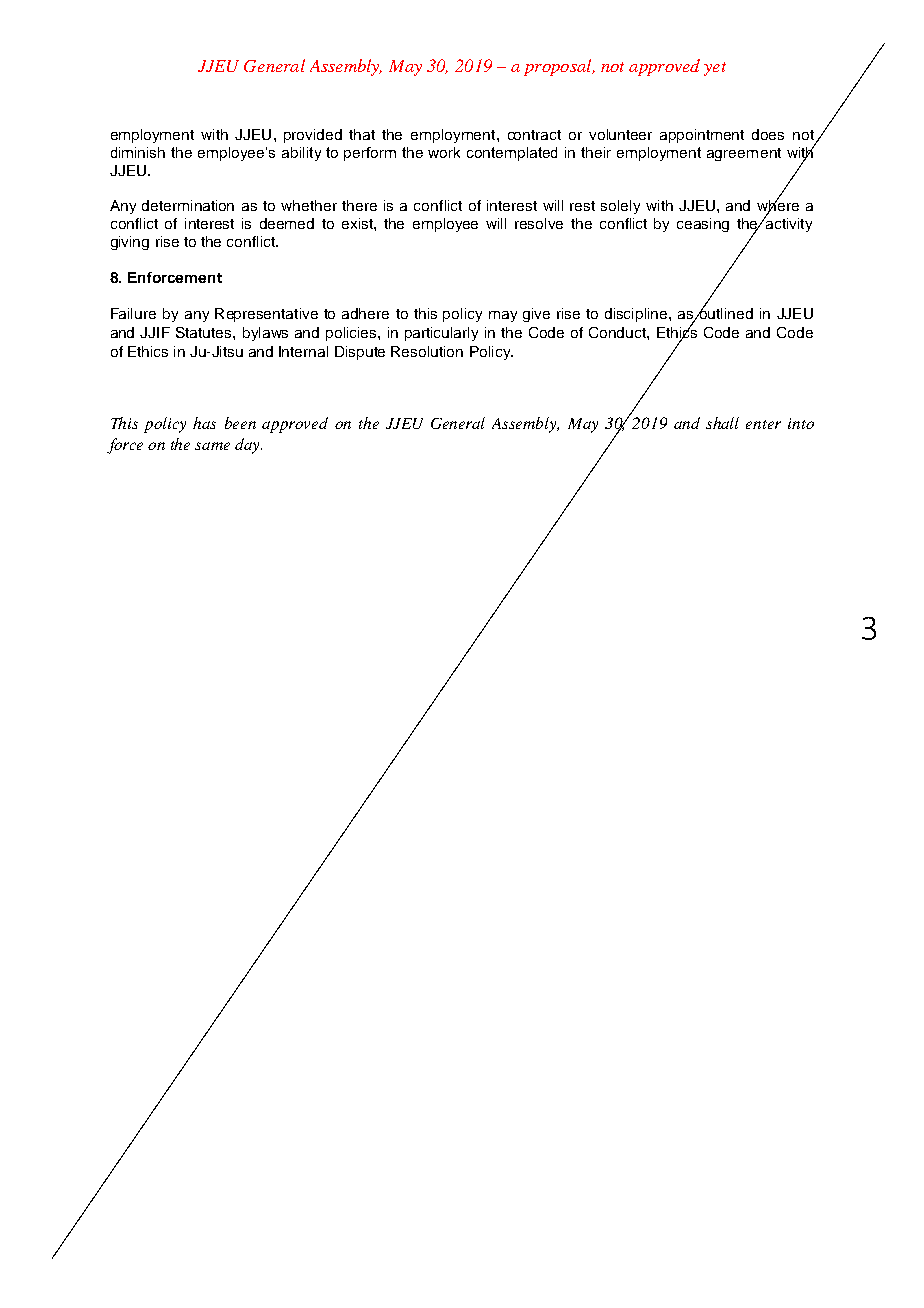  Describe the element at coordinates (722, 423) in the image. I see `shall` at that location.
